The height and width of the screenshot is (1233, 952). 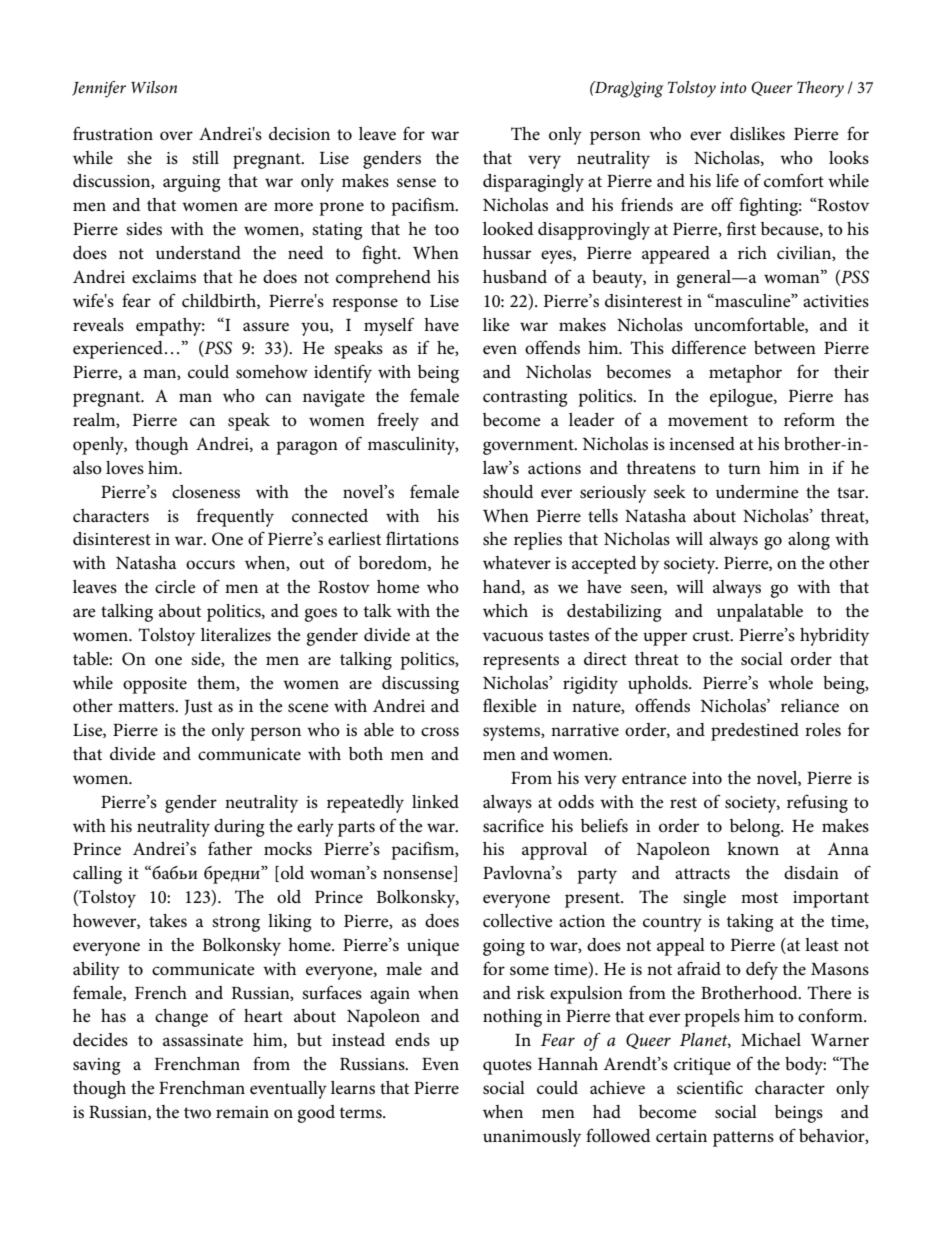 I want to click on between, so click(x=785, y=348).
